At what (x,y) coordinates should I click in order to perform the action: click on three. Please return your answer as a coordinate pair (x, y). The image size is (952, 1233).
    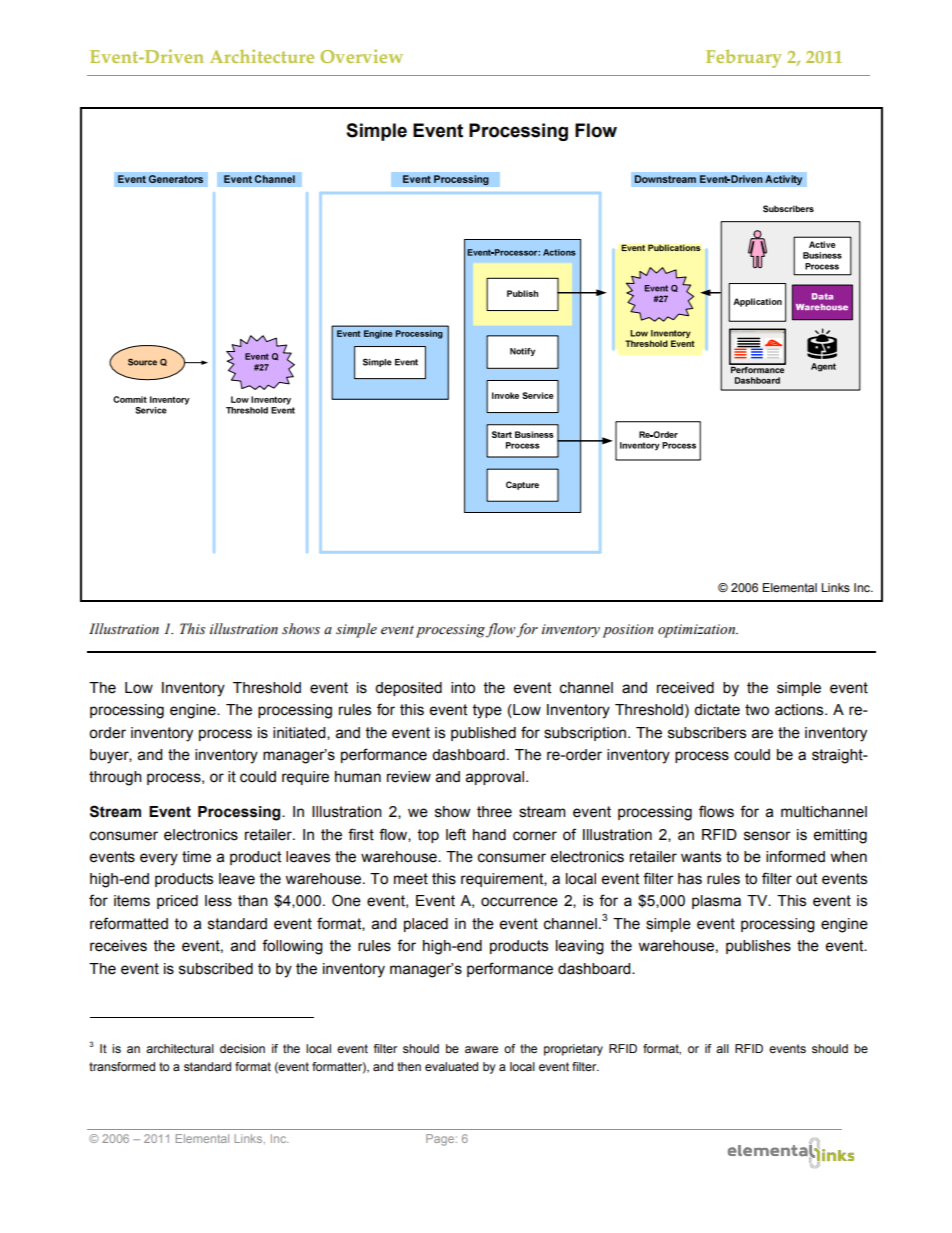
    Looking at the image, I should click on (494, 812).
